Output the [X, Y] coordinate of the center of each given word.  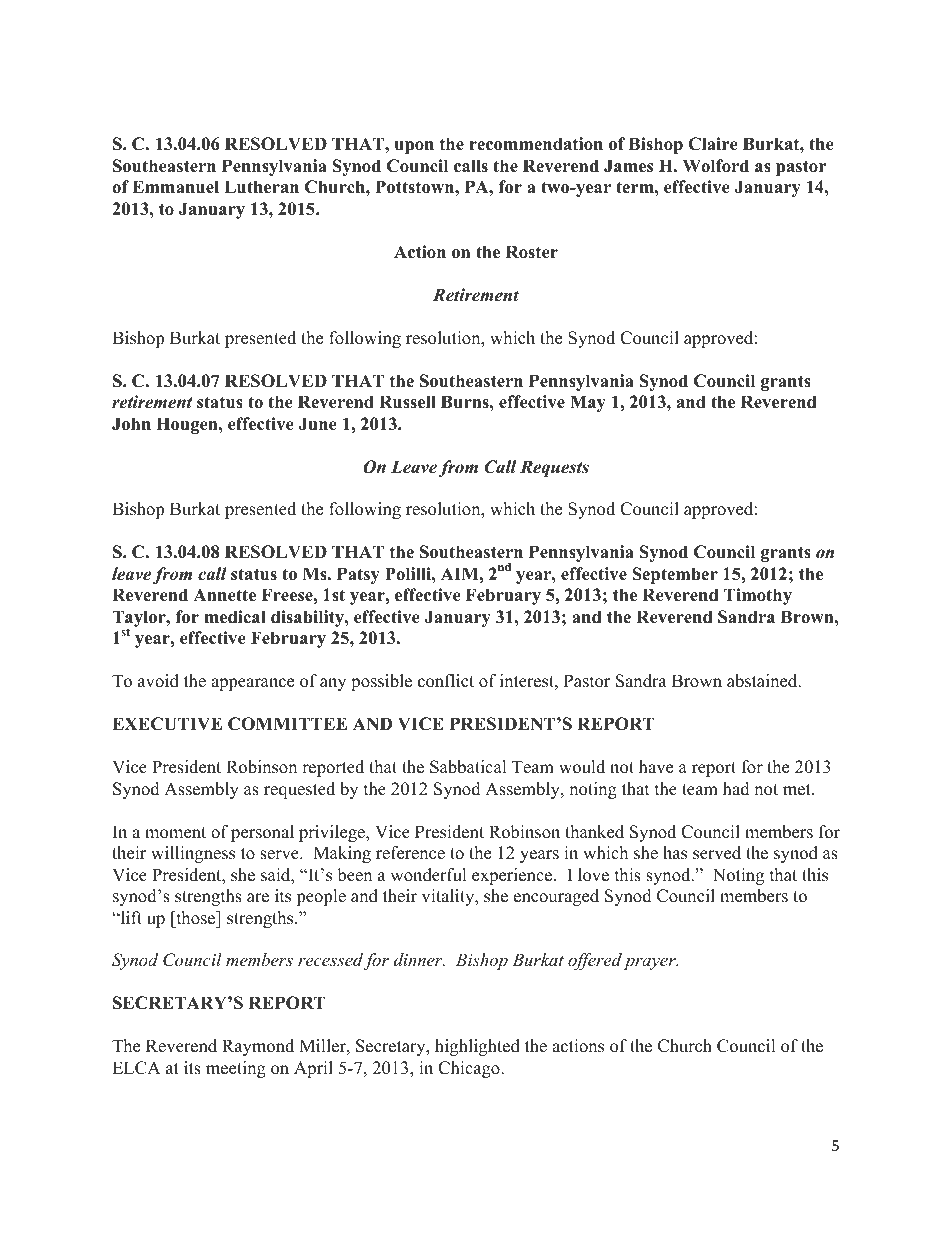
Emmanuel [175, 187]
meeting [236, 1069]
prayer [651, 963]
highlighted [477, 1047]
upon [414, 147]
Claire [713, 144]
